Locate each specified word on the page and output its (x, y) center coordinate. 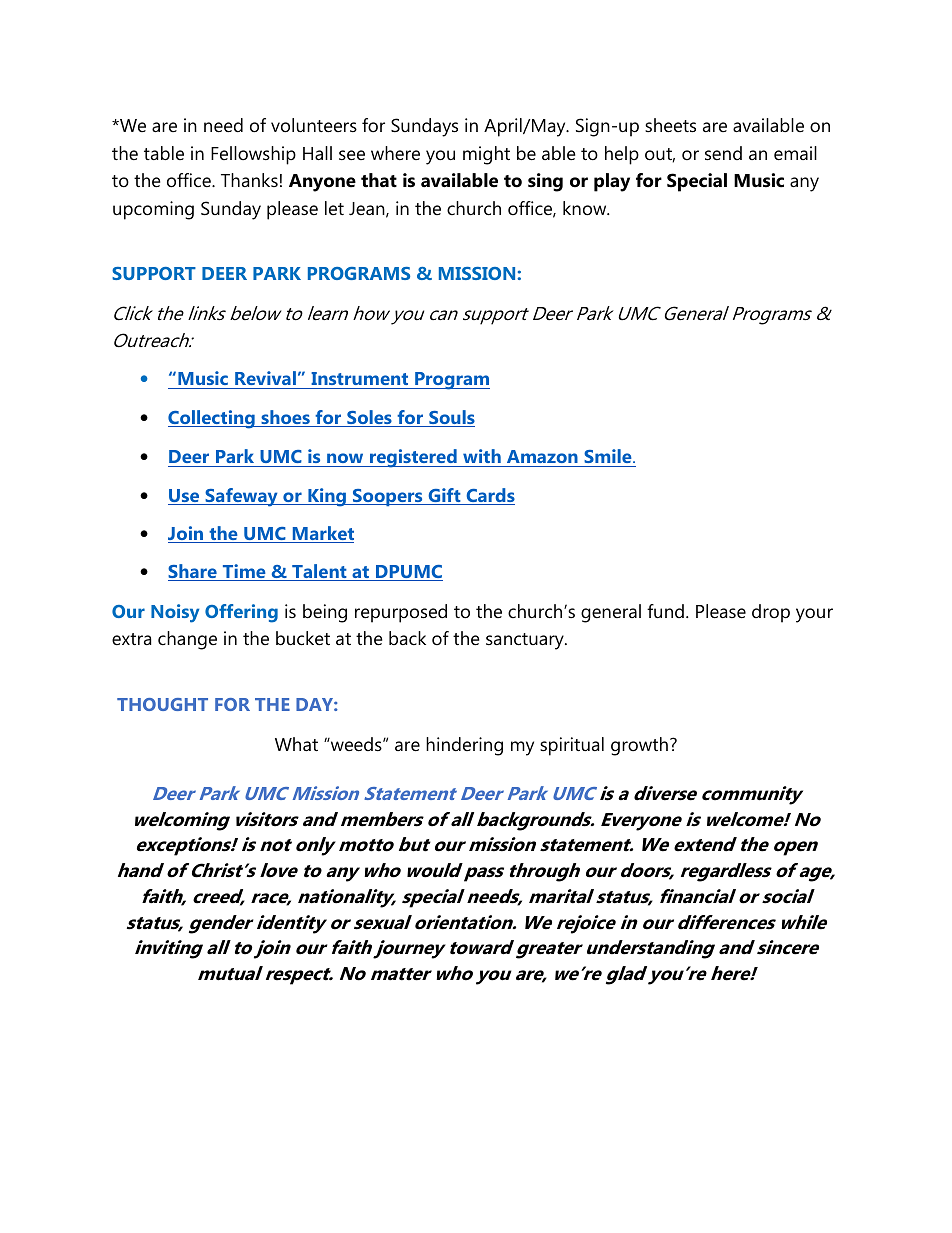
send (723, 153)
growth (639, 746)
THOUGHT (162, 704)
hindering (464, 746)
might (486, 155)
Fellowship (253, 155)
